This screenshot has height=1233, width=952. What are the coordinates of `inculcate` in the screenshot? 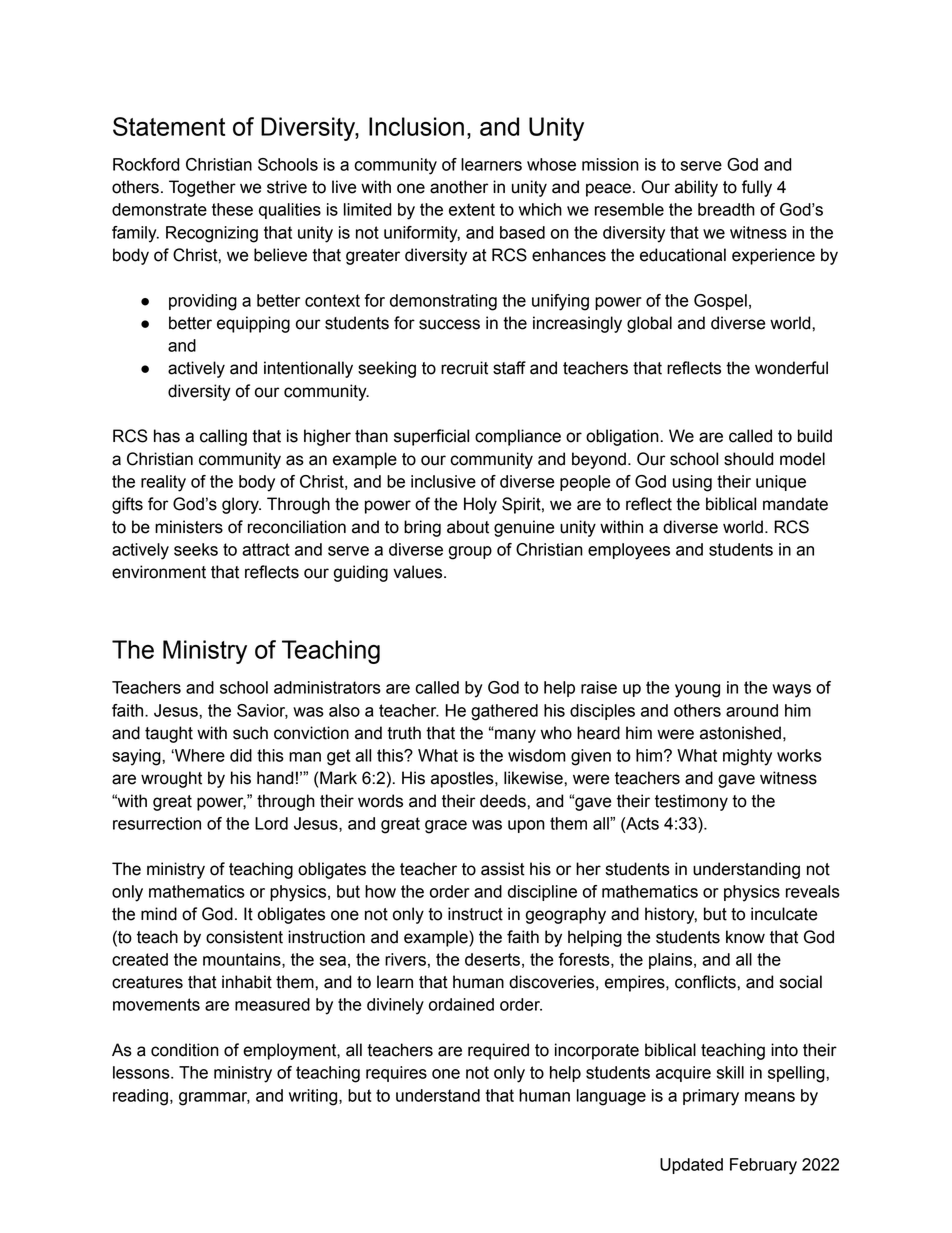 It's located at (784, 914).
